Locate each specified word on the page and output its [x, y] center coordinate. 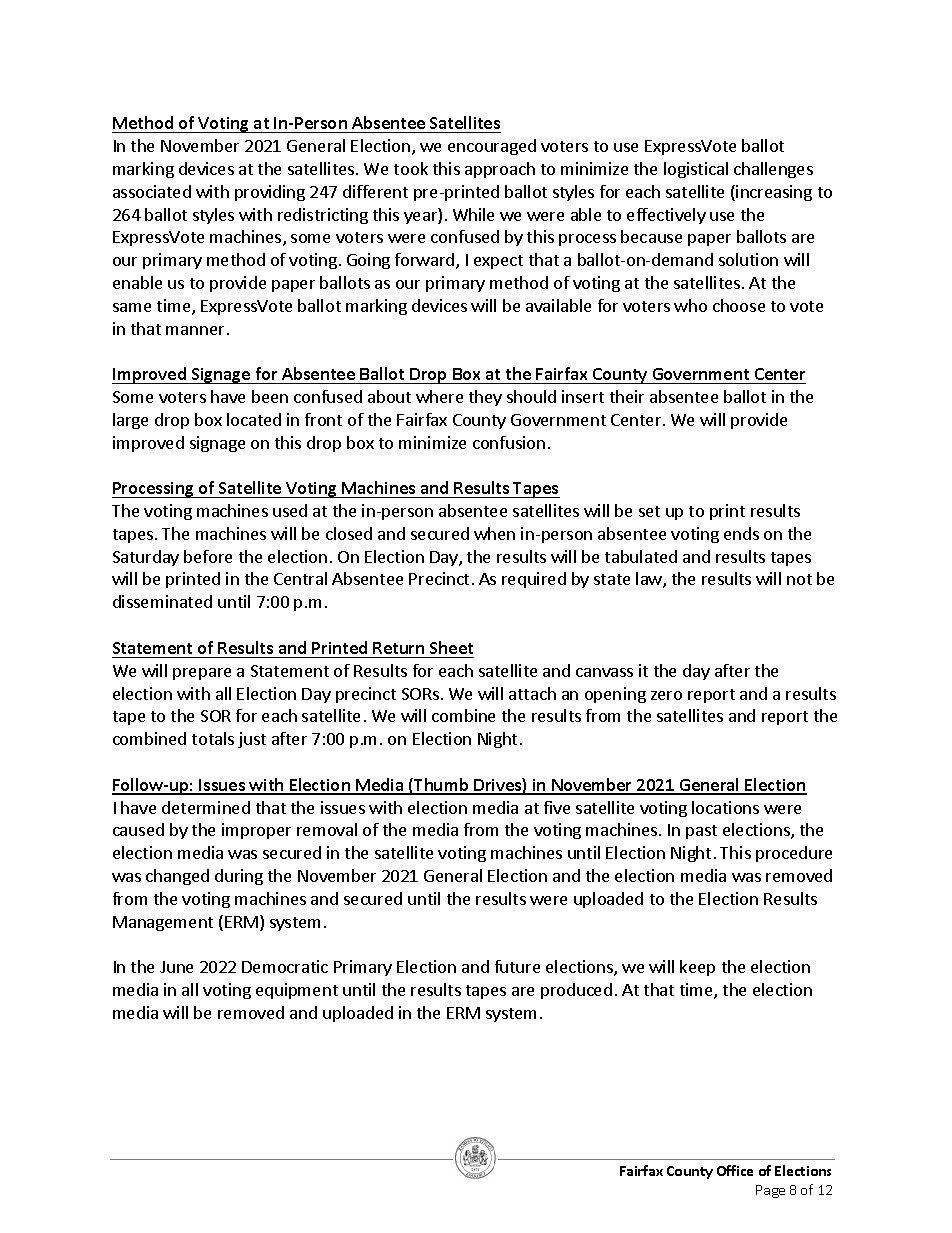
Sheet [451, 647]
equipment [297, 991]
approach [500, 170]
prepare [202, 674]
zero [666, 695]
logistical [696, 170]
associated [152, 191]
